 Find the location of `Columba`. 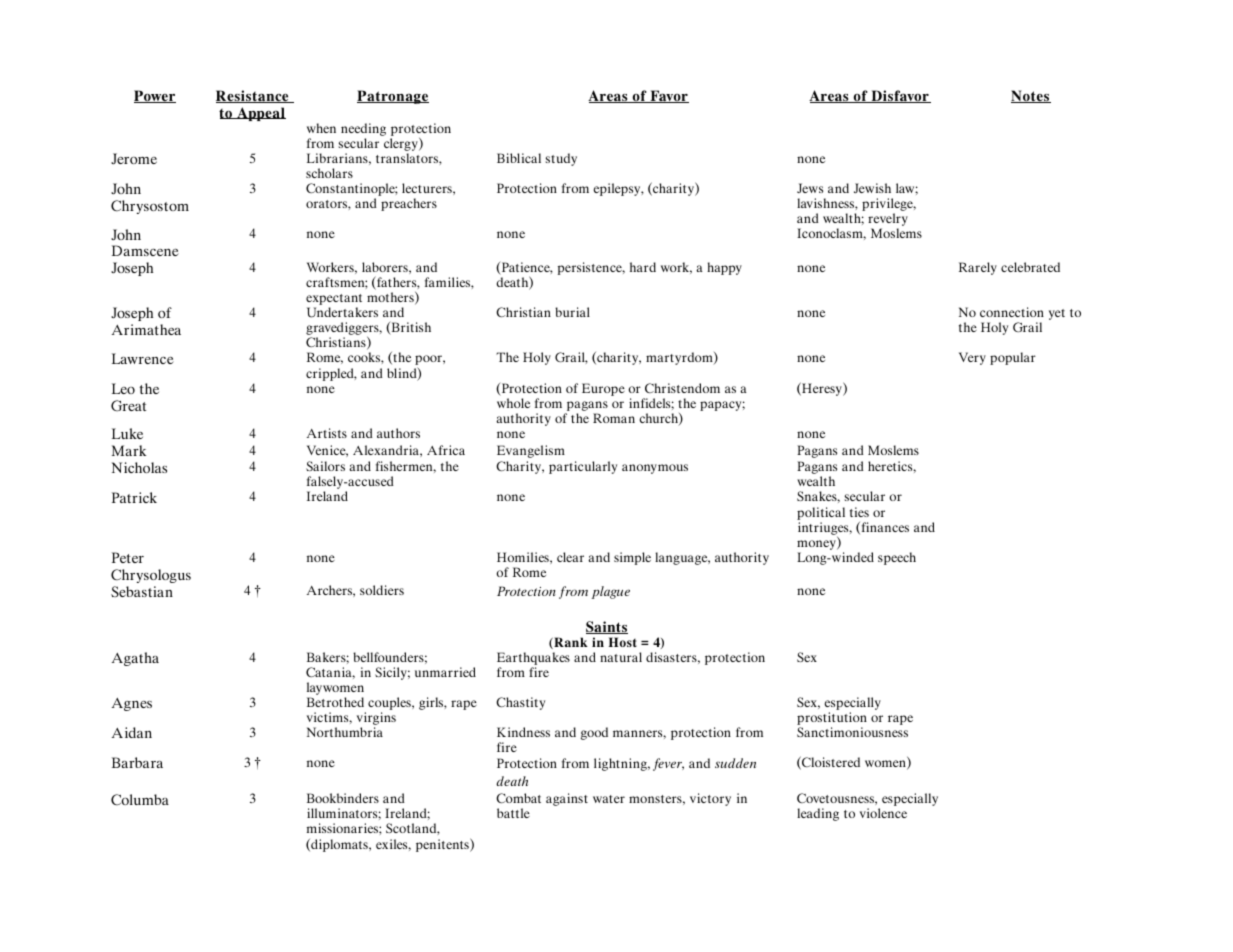

Columba is located at coordinates (140, 800).
